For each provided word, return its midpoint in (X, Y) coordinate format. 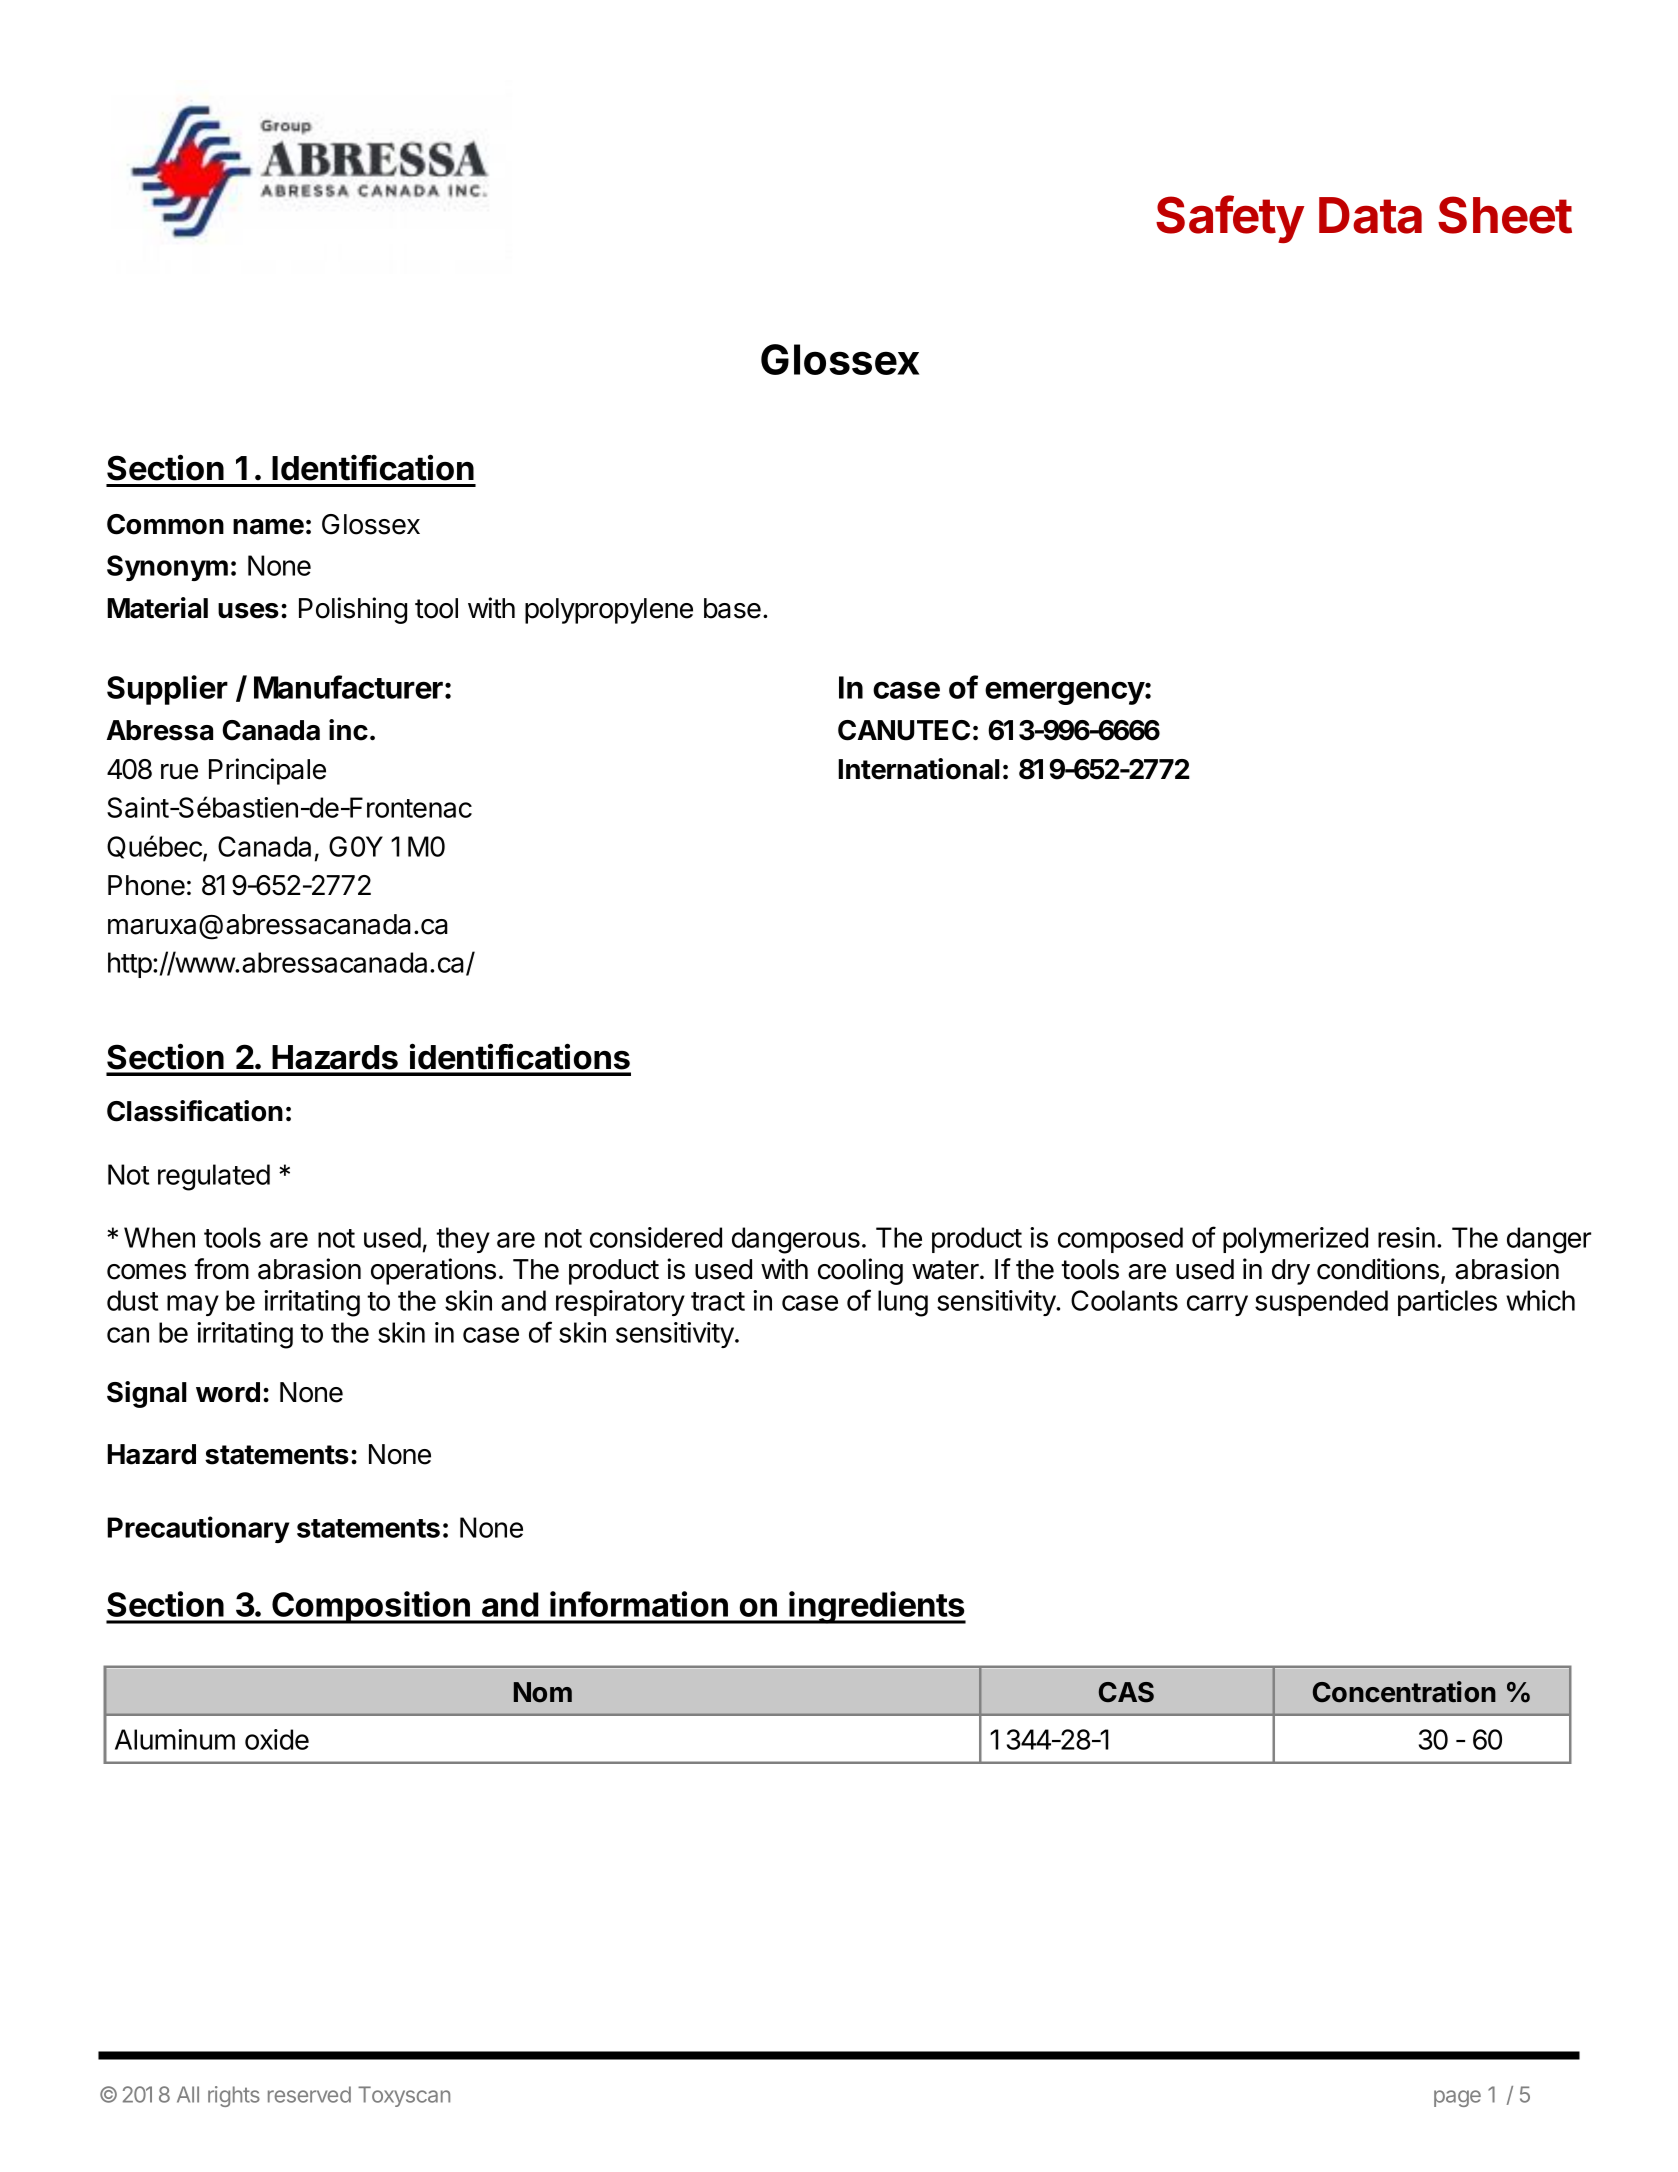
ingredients (877, 1607)
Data (1370, 215)
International (919, 769)
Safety (1230, 219)
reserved (309, 2094)
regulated (214, 1177)
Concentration (1404, 1692)
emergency (1065, 693)
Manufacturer (348, 687)
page (1457, 2098)
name (268, 527)
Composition (371, 1607)
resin (1406, 1237)
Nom (543, 1692)
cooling (860, 1271)
